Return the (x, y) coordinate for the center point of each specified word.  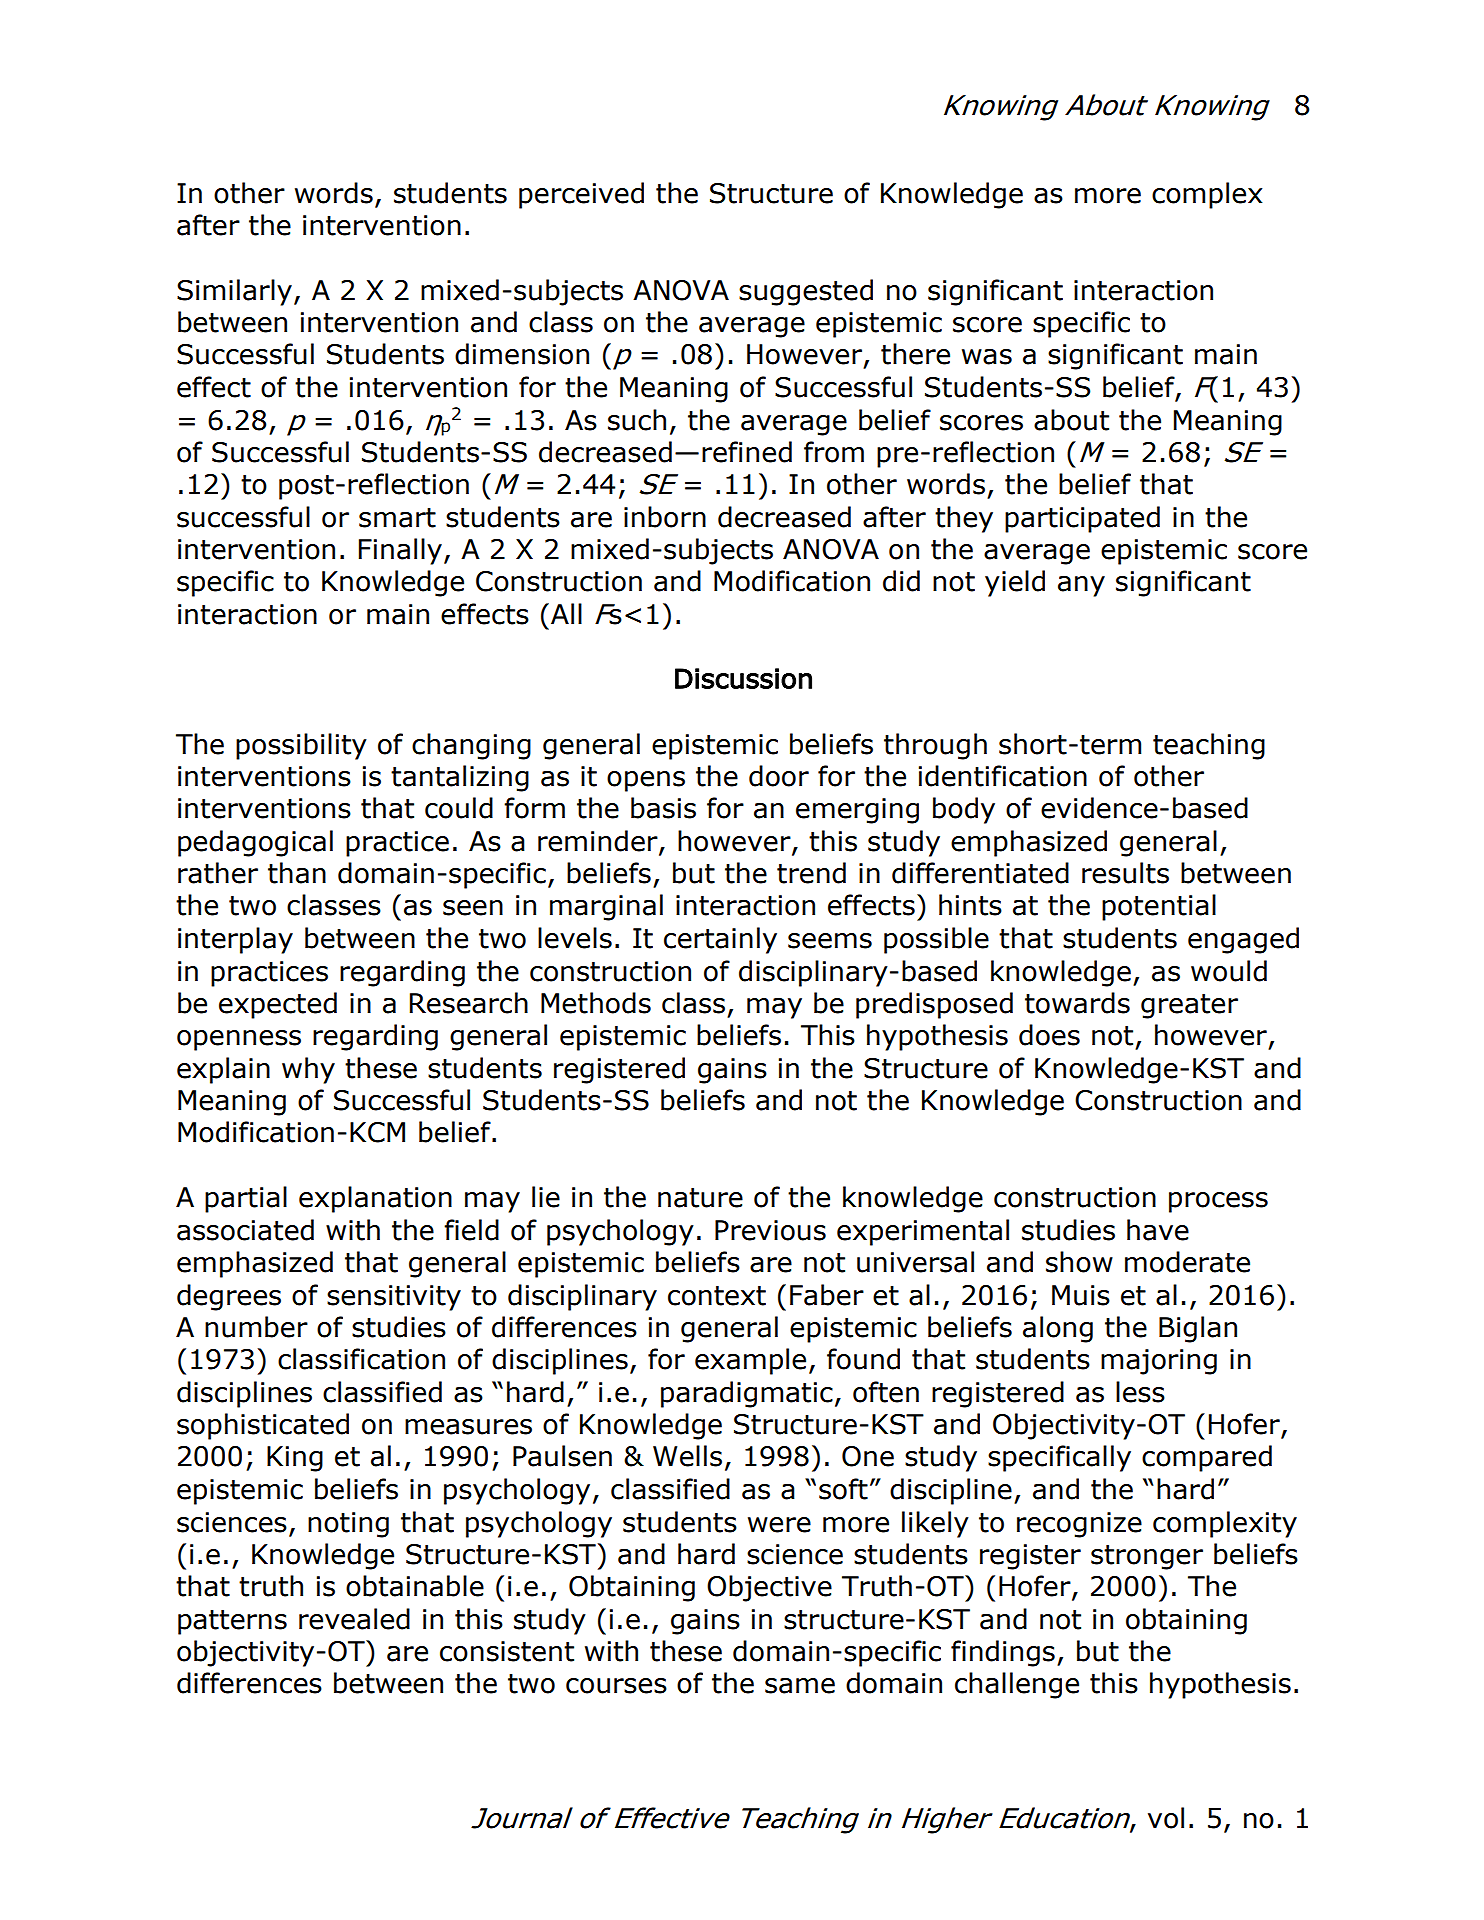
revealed (354, 1619)
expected (278, 1005)
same (800, 1686)
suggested (806, 292)
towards (1077, 1003)
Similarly (234, 292)
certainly (720, 940)
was (987, 357)
